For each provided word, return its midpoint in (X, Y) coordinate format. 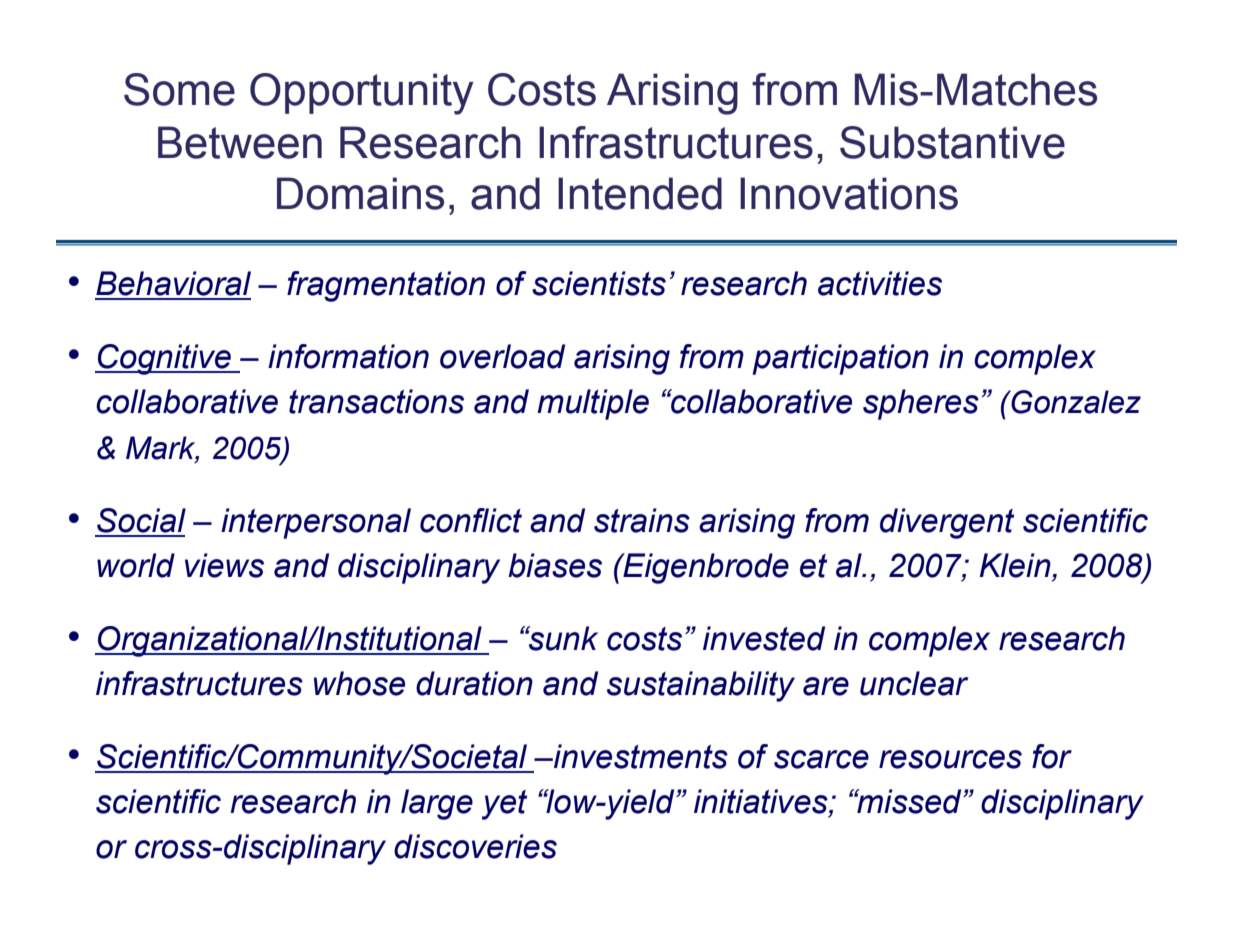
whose (359, 683)
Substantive (952, 142)
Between (240, 142)
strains (642, 520)
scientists (599, 283)
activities (880, 283)
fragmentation (386, 286)
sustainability (701, 686)
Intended (640, 193)
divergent (947, 523)
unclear (914, 683)
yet (504, 805)
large (437, 804)
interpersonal (316, 523)
